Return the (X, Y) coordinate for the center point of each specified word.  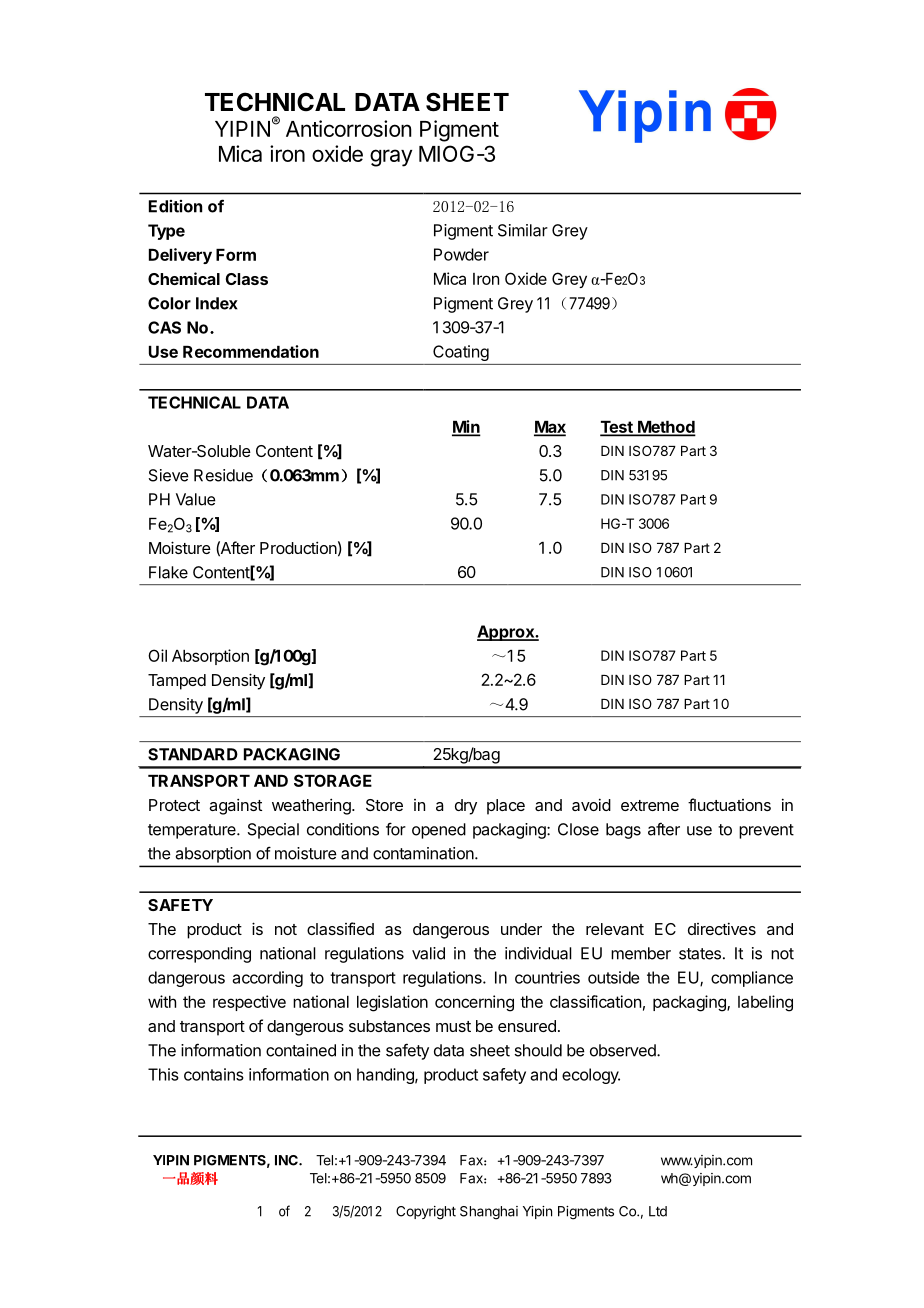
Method (666, 428)
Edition (175, 206)
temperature (193, 831)
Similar (523, 230)
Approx (506, 633)
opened (439, 831)
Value (196, 499)
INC (287, 1160)
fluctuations (729, 804)
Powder (461, 254)
